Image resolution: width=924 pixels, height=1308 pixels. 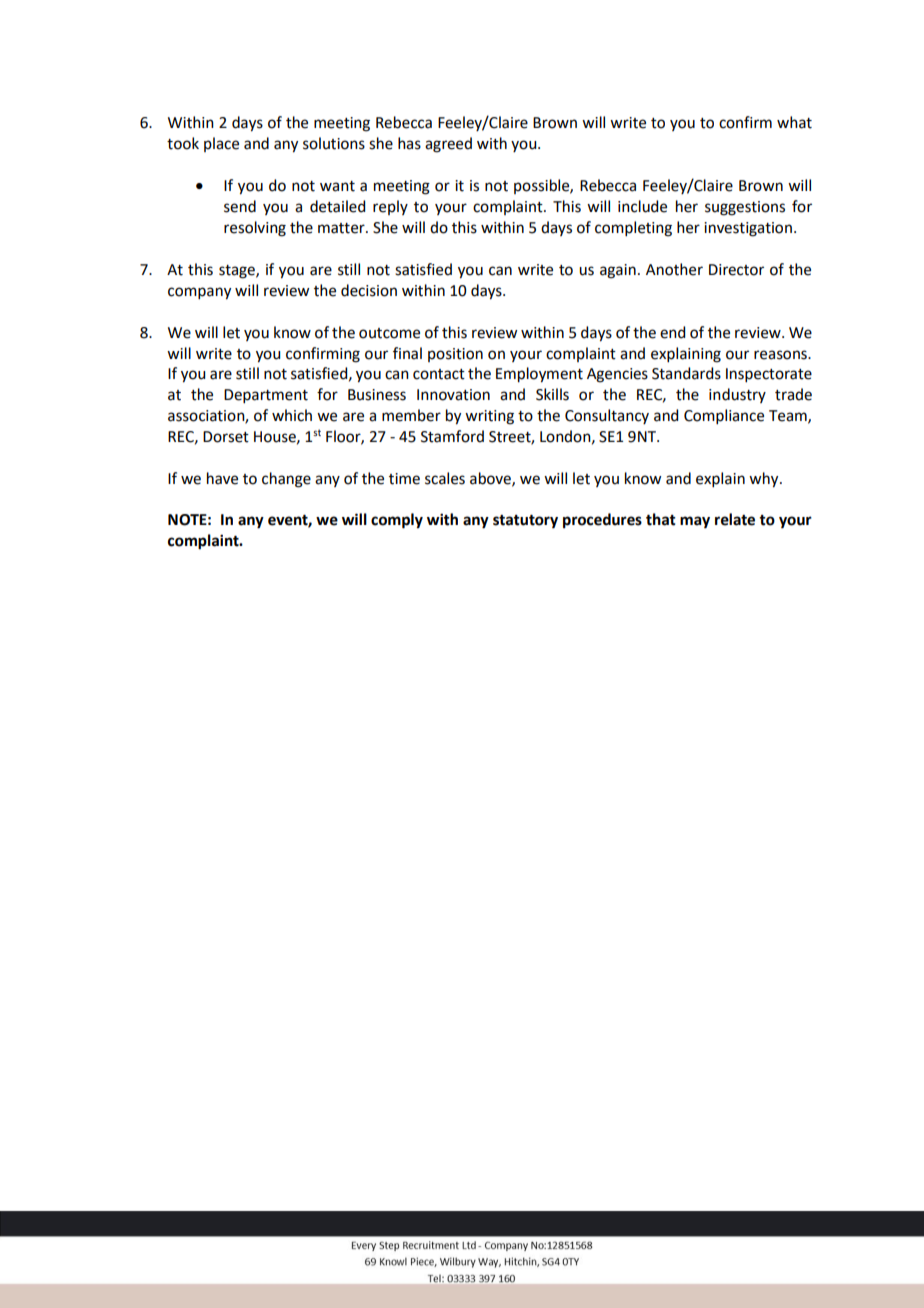 What do you see at coordinates (453, 395) in the screenshot?
I see `Innovation` at bounding box center [453, 395].
